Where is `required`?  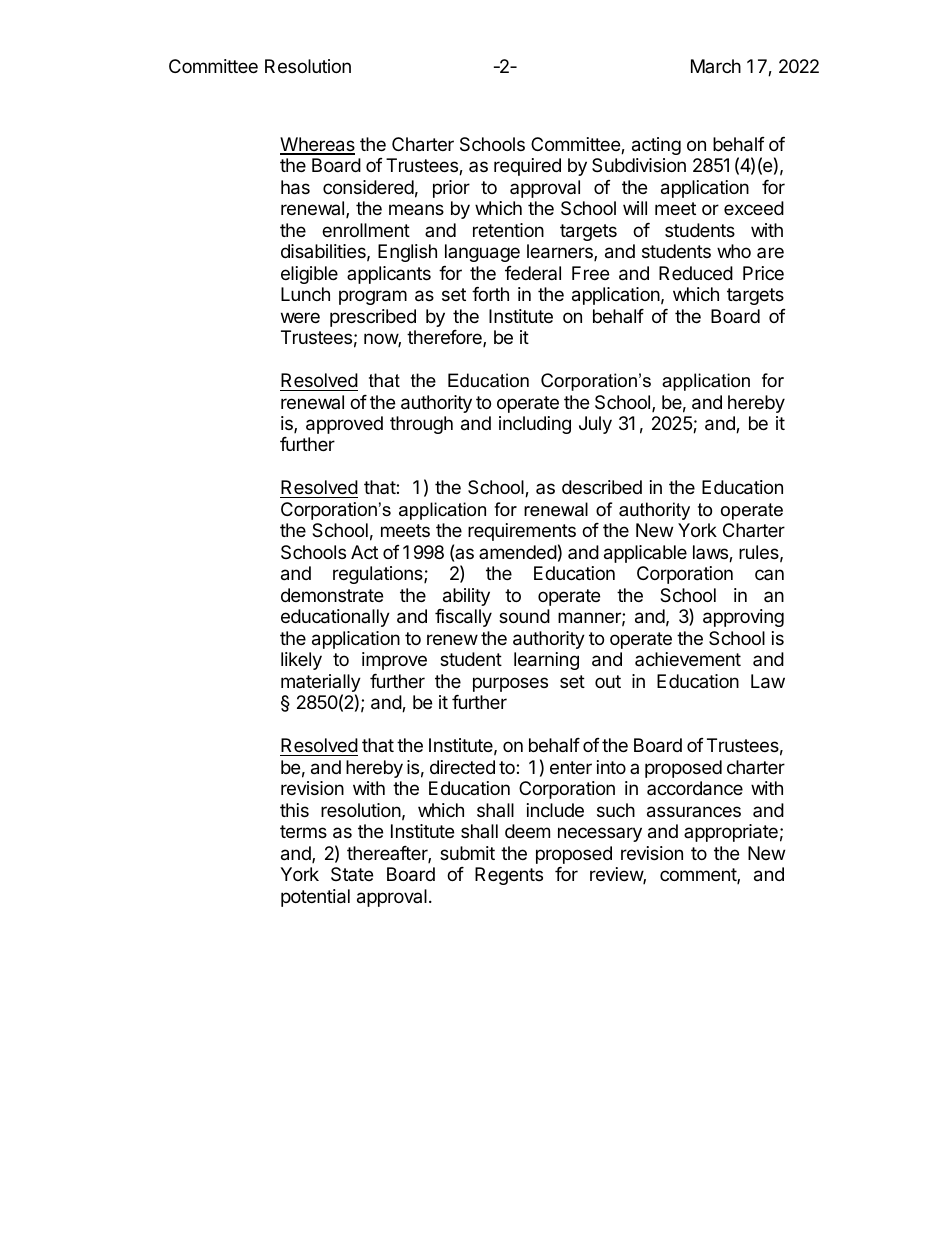 required is located at coordinates (527, 167).
